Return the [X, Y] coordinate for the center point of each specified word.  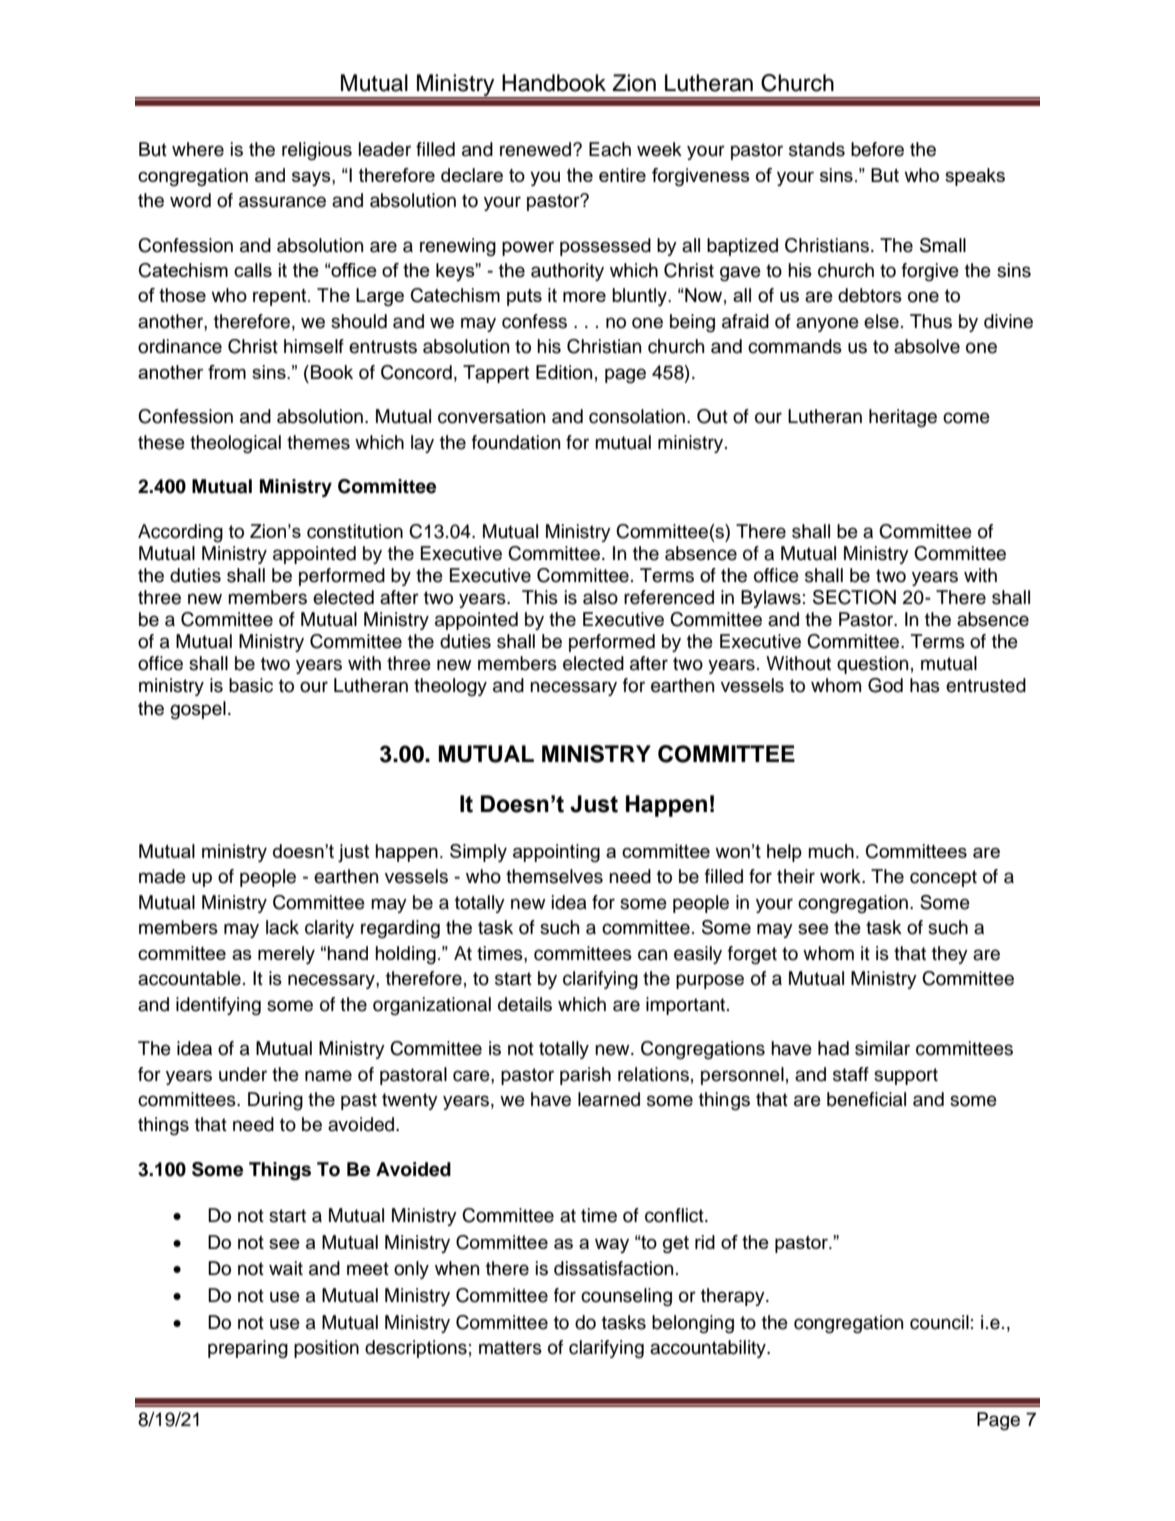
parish [585, 1076]
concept [943, 878]
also [600, 597]
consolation [637, 416]
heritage [903, 418]
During [275, 1101]
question [872, 665]
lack [282, 927]
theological [235, 444]
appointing [556, 853]
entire [622, 175]
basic [251, 685]
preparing [248, 1349]
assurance [282, 202]
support [906, 1076]
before [877, 149]
